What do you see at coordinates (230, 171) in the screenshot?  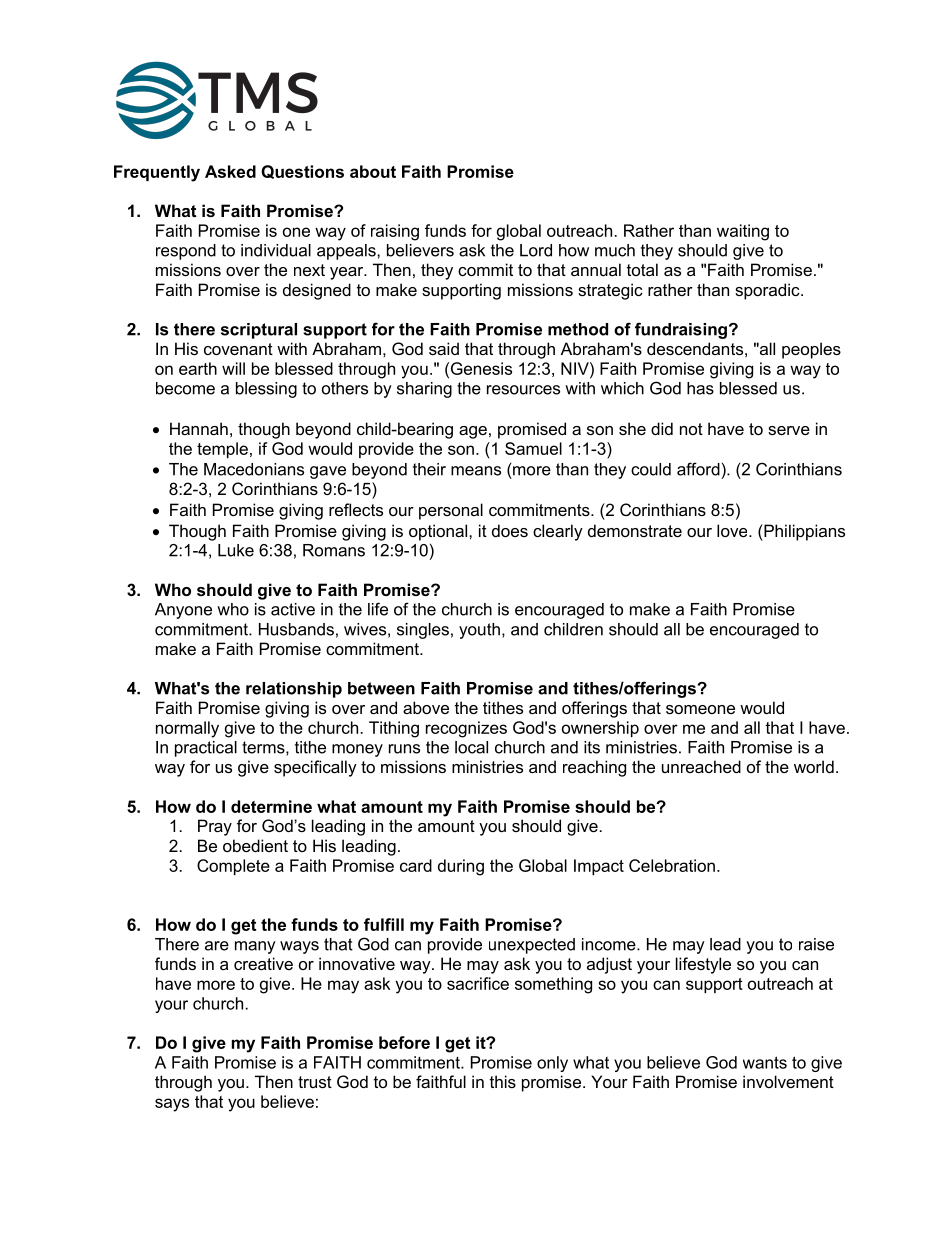 I see `Asked` at bounding box center [230, 171].
